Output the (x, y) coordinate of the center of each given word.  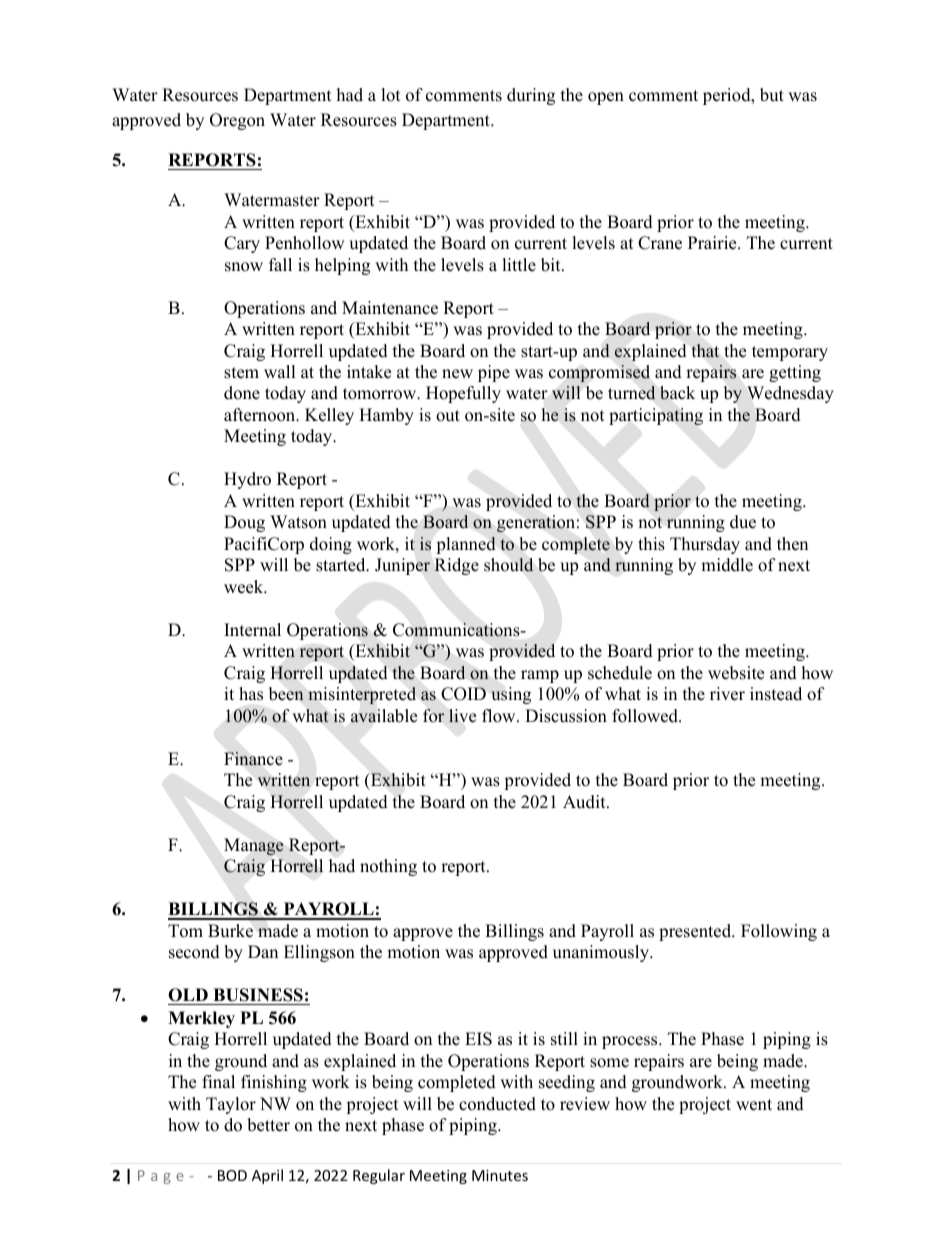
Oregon (237, 121)
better (268, 1125)
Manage (253, 846)
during (531, 96)
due (743, 522)
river (727, 694)
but (772, 95)
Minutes (500, 1175)
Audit (585, 802)
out (448, 416)
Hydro (247, 480)
